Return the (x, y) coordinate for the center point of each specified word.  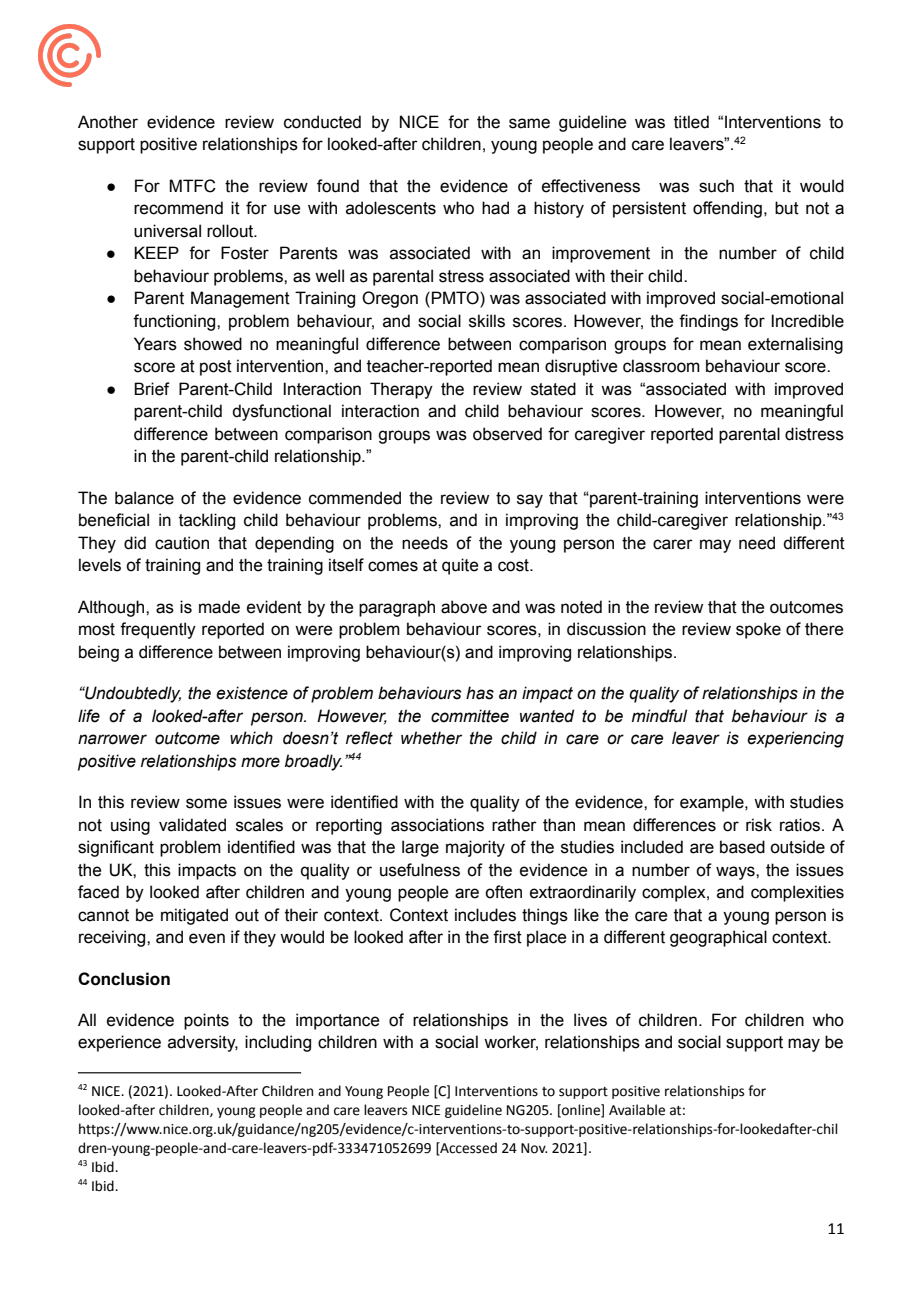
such (716, 186)
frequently (158, 630)
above (464, 607)
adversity (203, 1043)
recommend (178, 208)
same (529, 123)
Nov (534, 1148)
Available (637, 1110)
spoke (758, 630)
